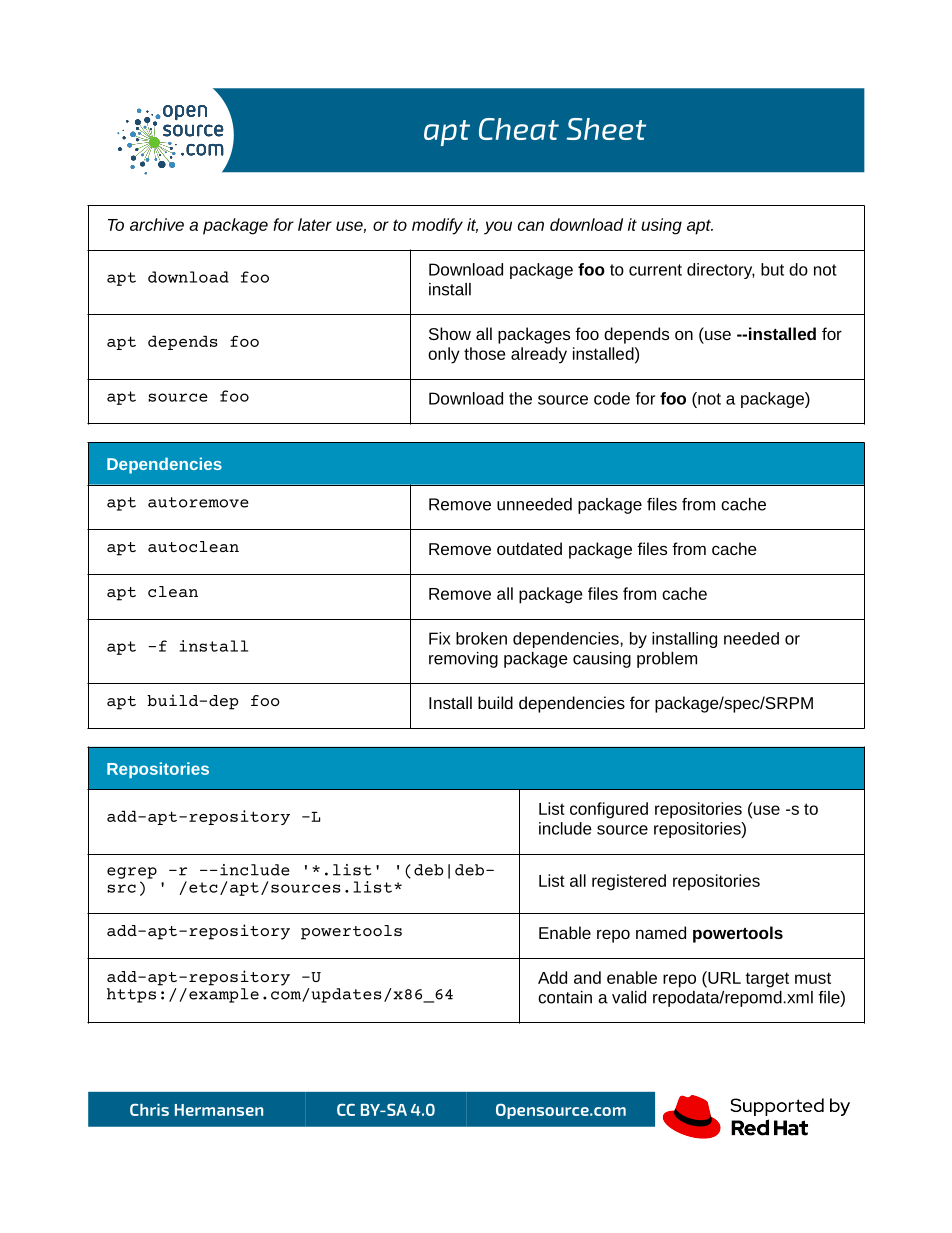 The image size is (952, 1233). Describe the element at coordinates (157, 224) in the screenshot. I see `archive` at that location.
